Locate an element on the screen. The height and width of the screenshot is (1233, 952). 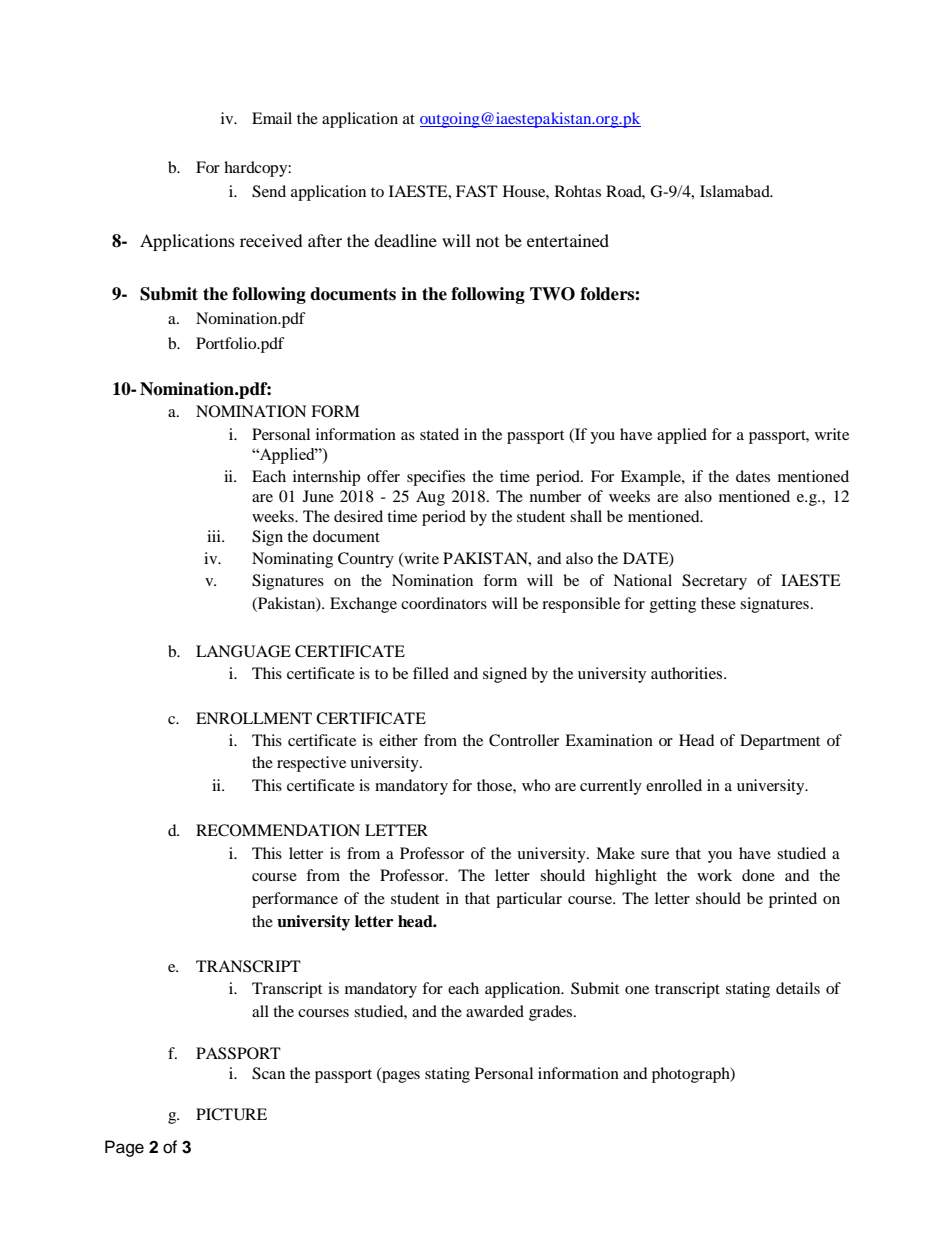
these is located at coordinates (718, 603).
